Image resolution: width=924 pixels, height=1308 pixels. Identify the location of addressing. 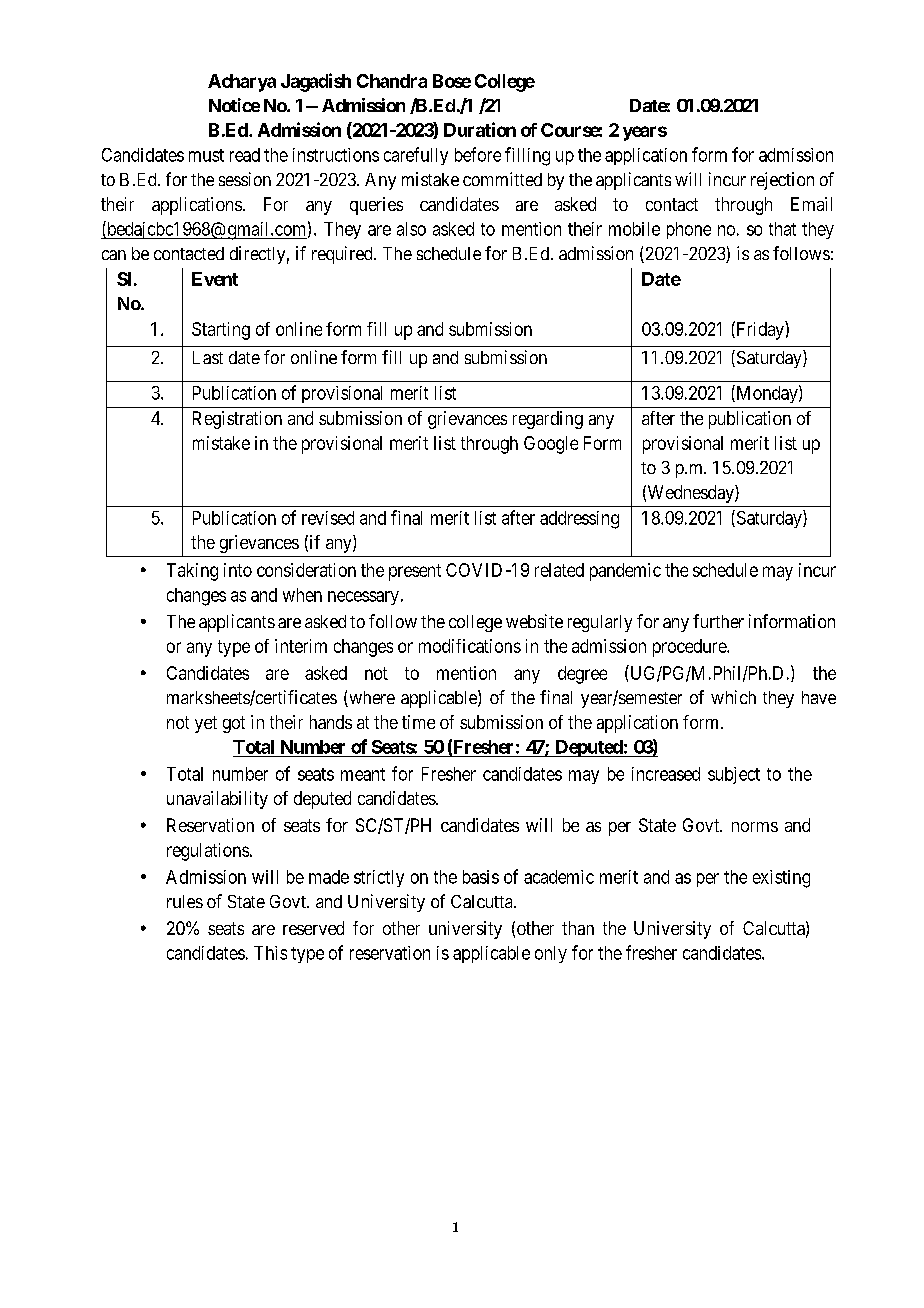
(579, 520).
